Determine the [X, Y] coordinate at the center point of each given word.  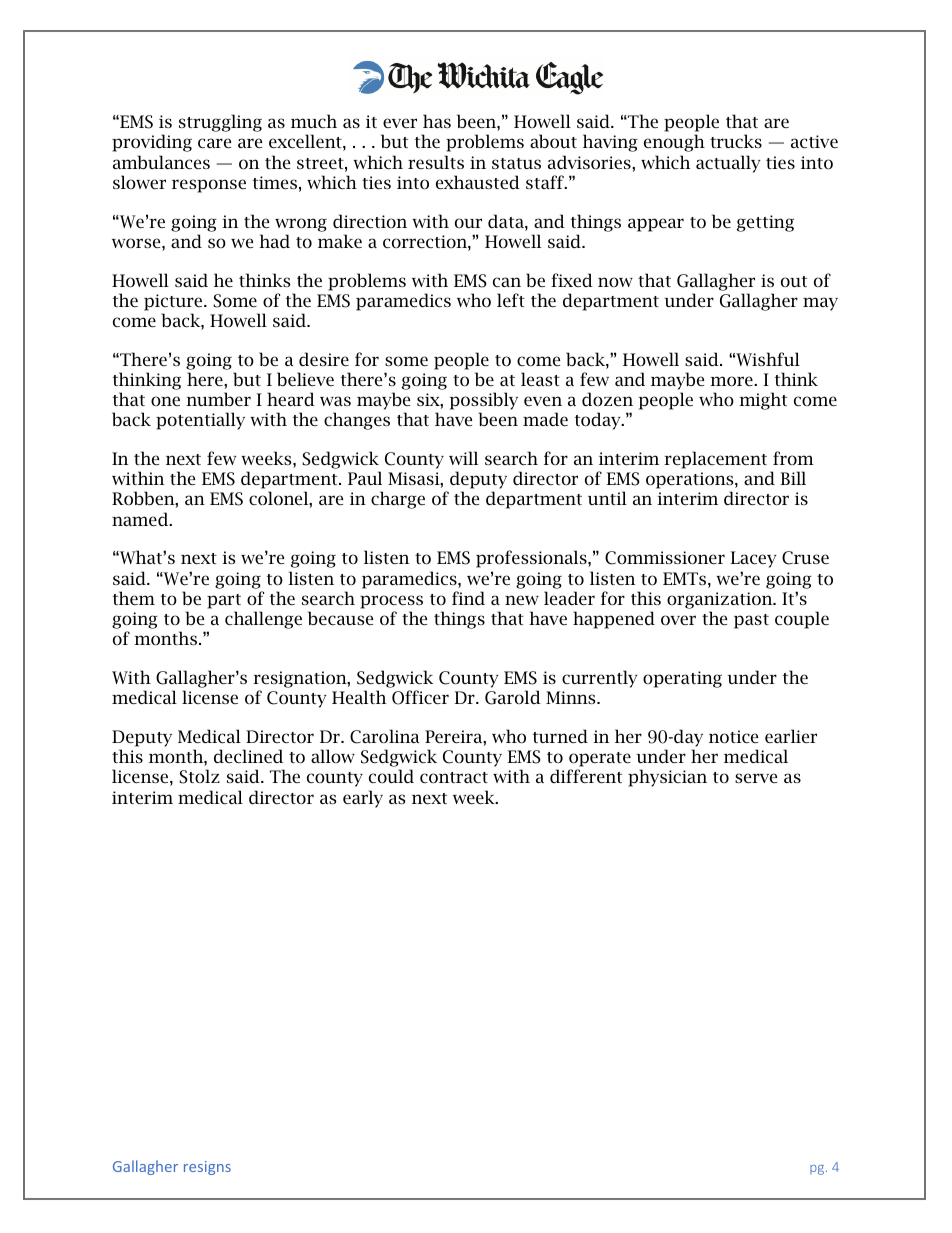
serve [756, 778]
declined [248, 756]
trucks [736, 141]
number [218, 399]
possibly [484, 401]
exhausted [478, 182]
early [363, 799]
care [214, 143]
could [391, 776]
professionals [532, 559]
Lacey [753, 559]
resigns [207, 1168]
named [141, 519]
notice [733, 736]
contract [454, 777]
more [732, 381]
